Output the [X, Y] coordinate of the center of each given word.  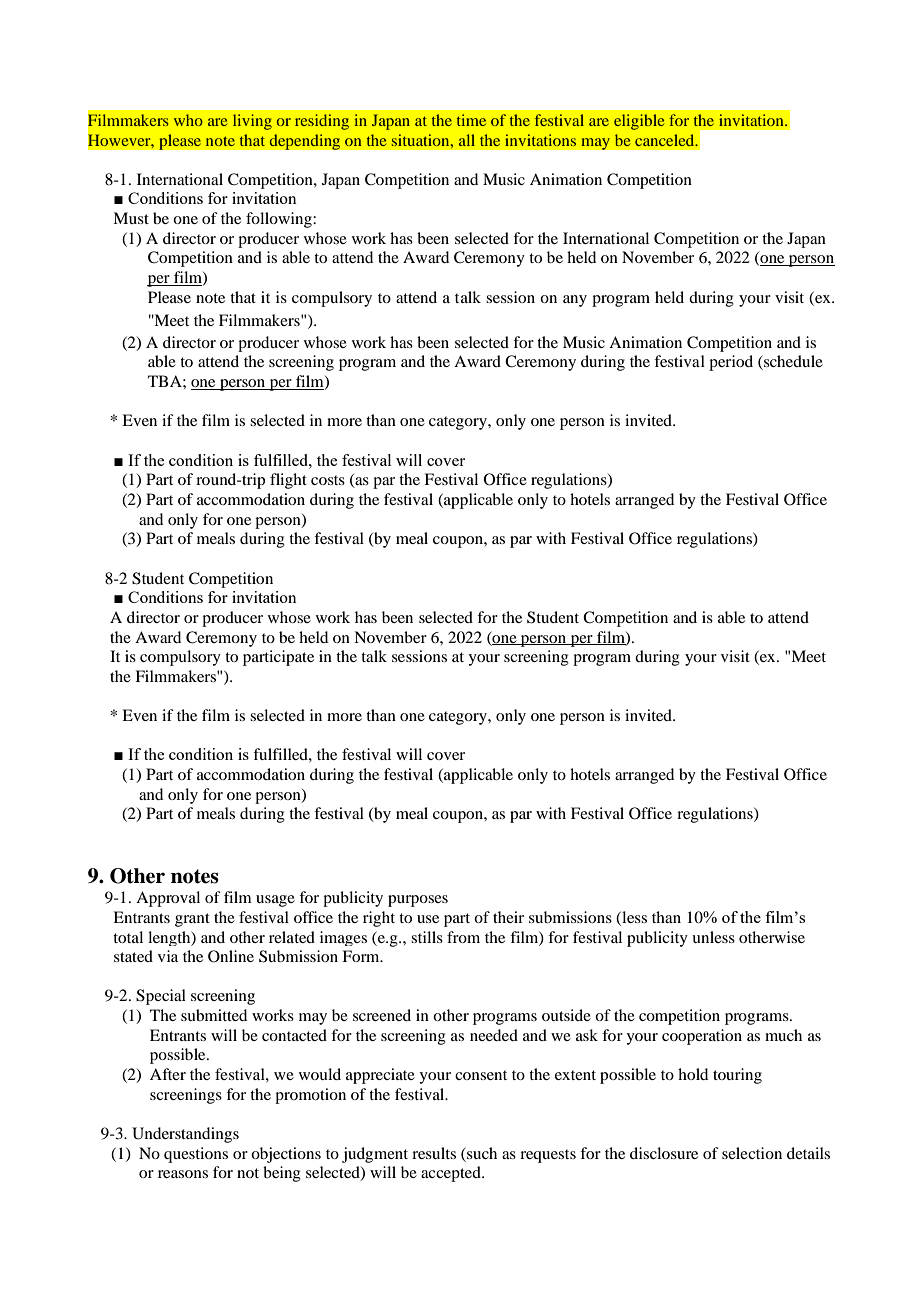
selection [752, 1153]
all [467, 140]
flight [288, 481]
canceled [666, 140]
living [252, 122]
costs [328, 480]
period [731, 363]
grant [192, 920]
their [508, 917]
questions [196, 1155]
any [575, 301]
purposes [418, 901]
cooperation [702, 1037]
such [481, 1153]
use [428, 919]
